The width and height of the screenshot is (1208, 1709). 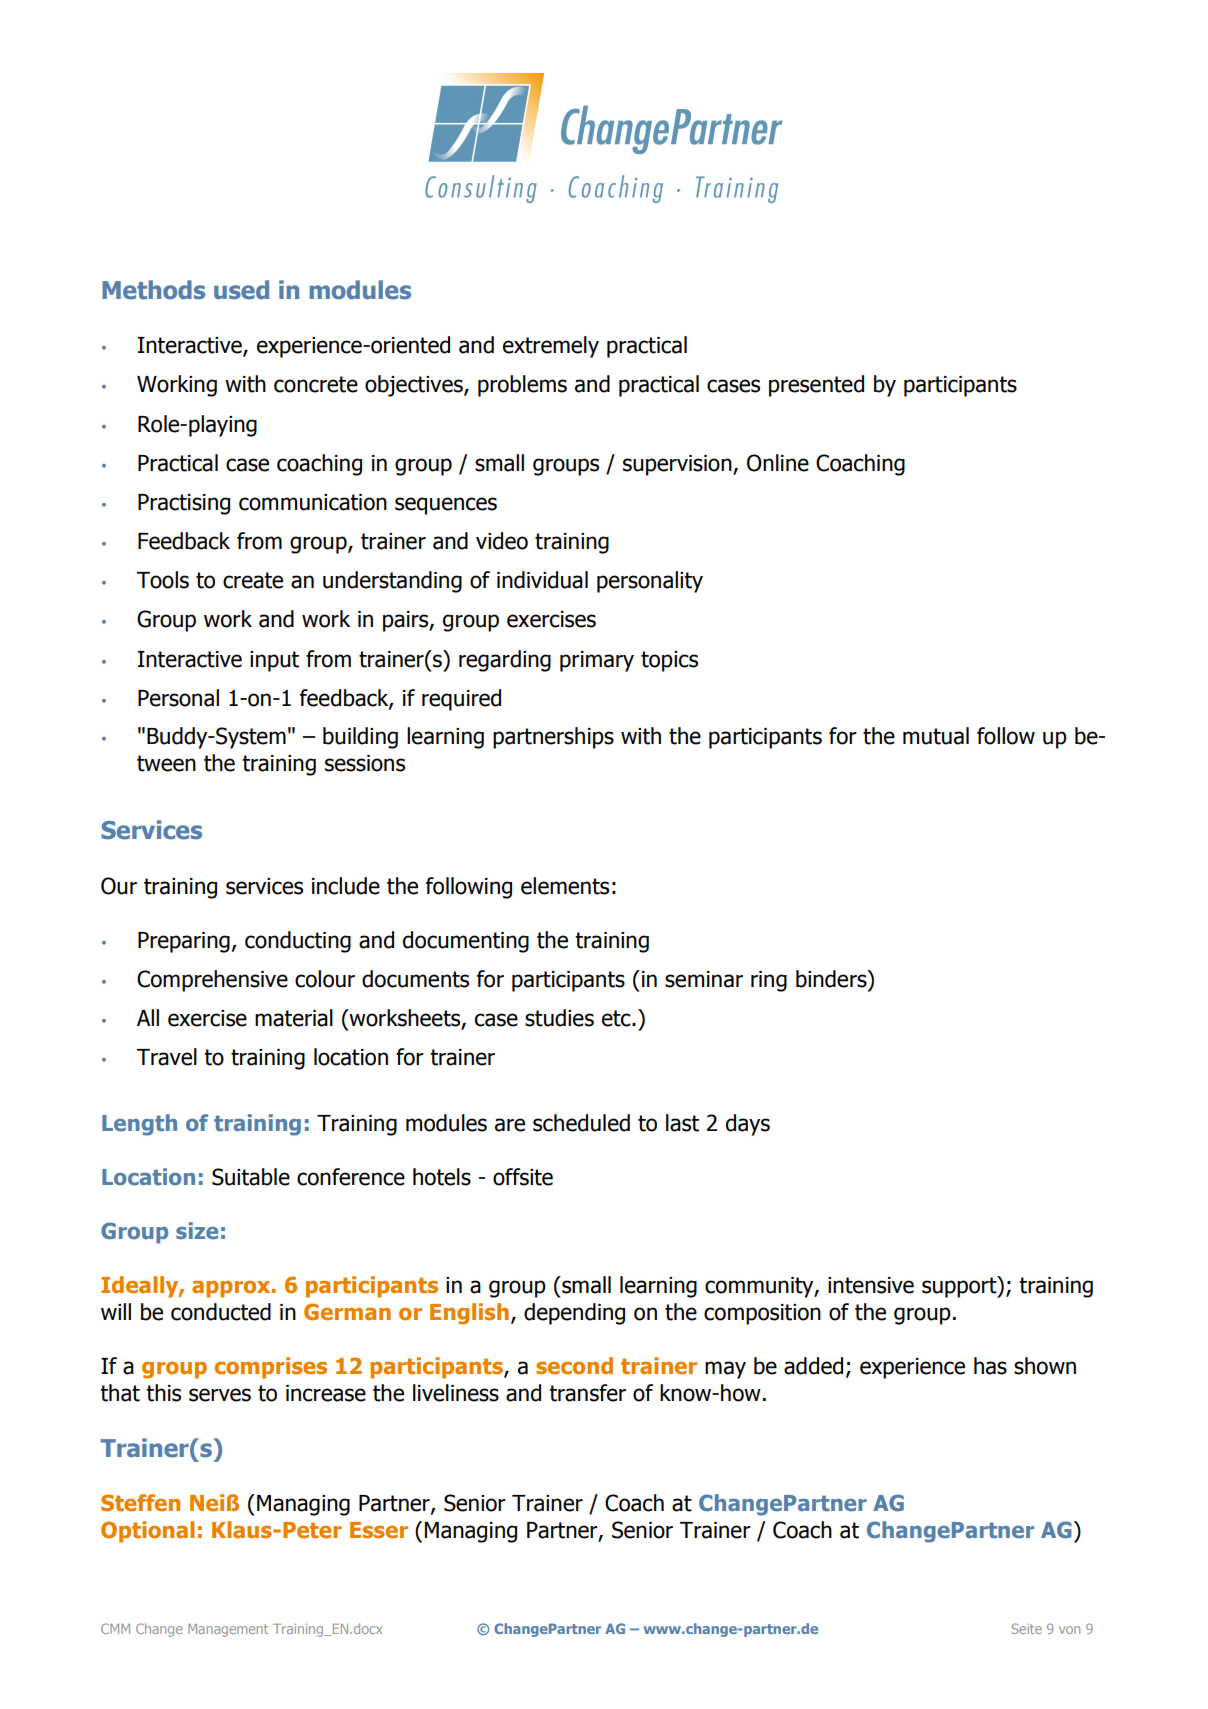 I want to click on extremely, so click(x=551, y=347).
